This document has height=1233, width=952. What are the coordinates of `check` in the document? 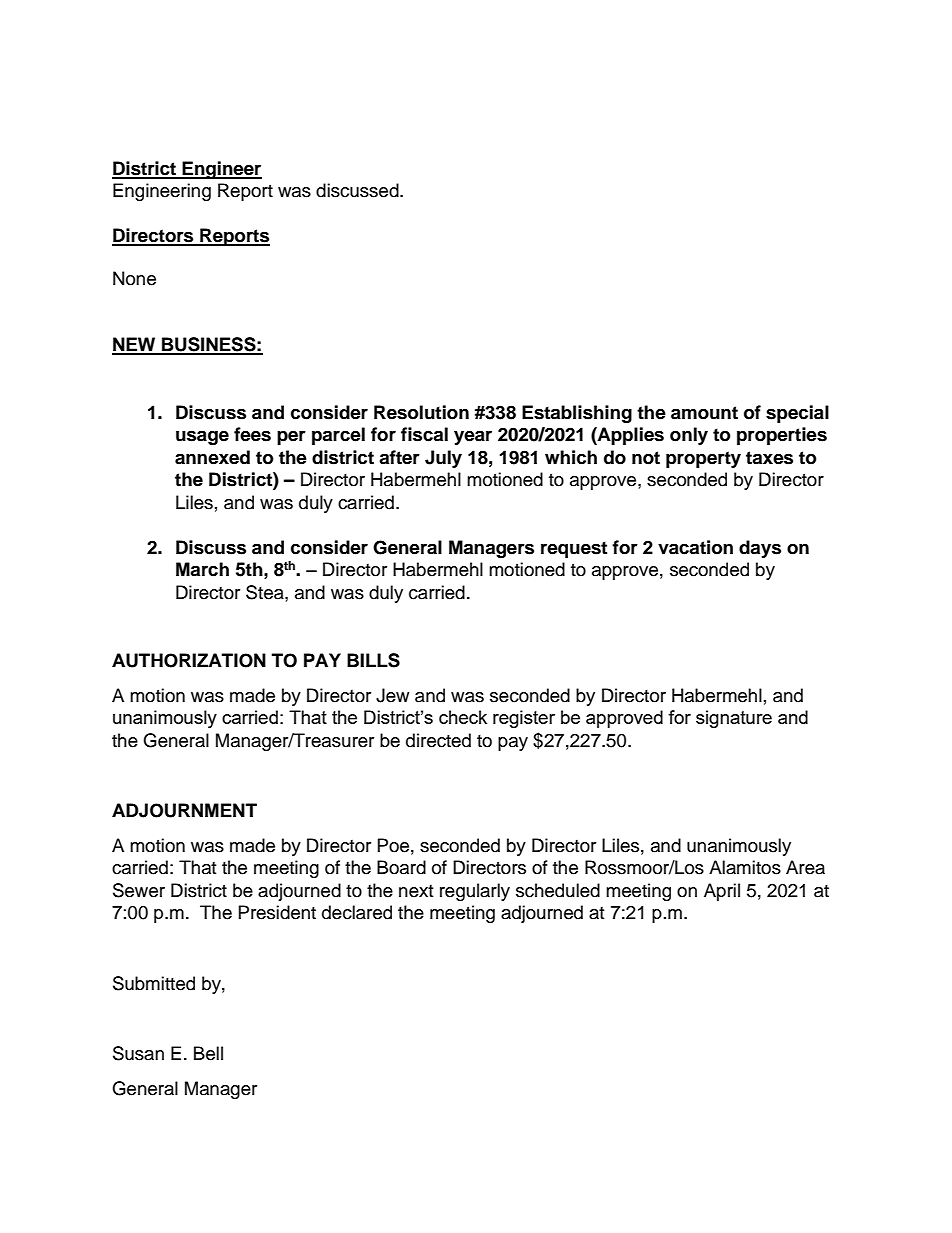 It's located at (463, 717).
